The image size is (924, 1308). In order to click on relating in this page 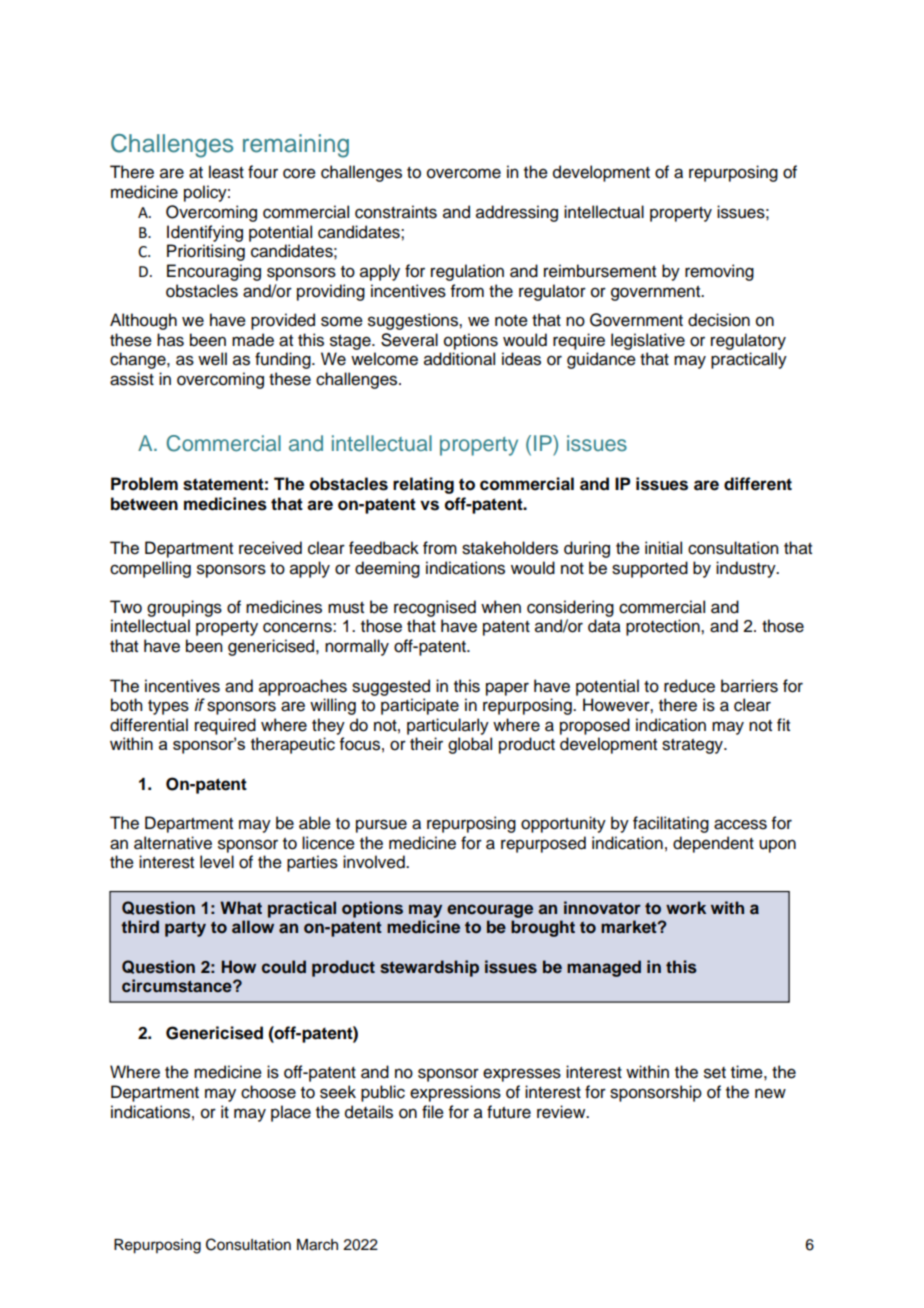, I will do `click(423, 485)`.
